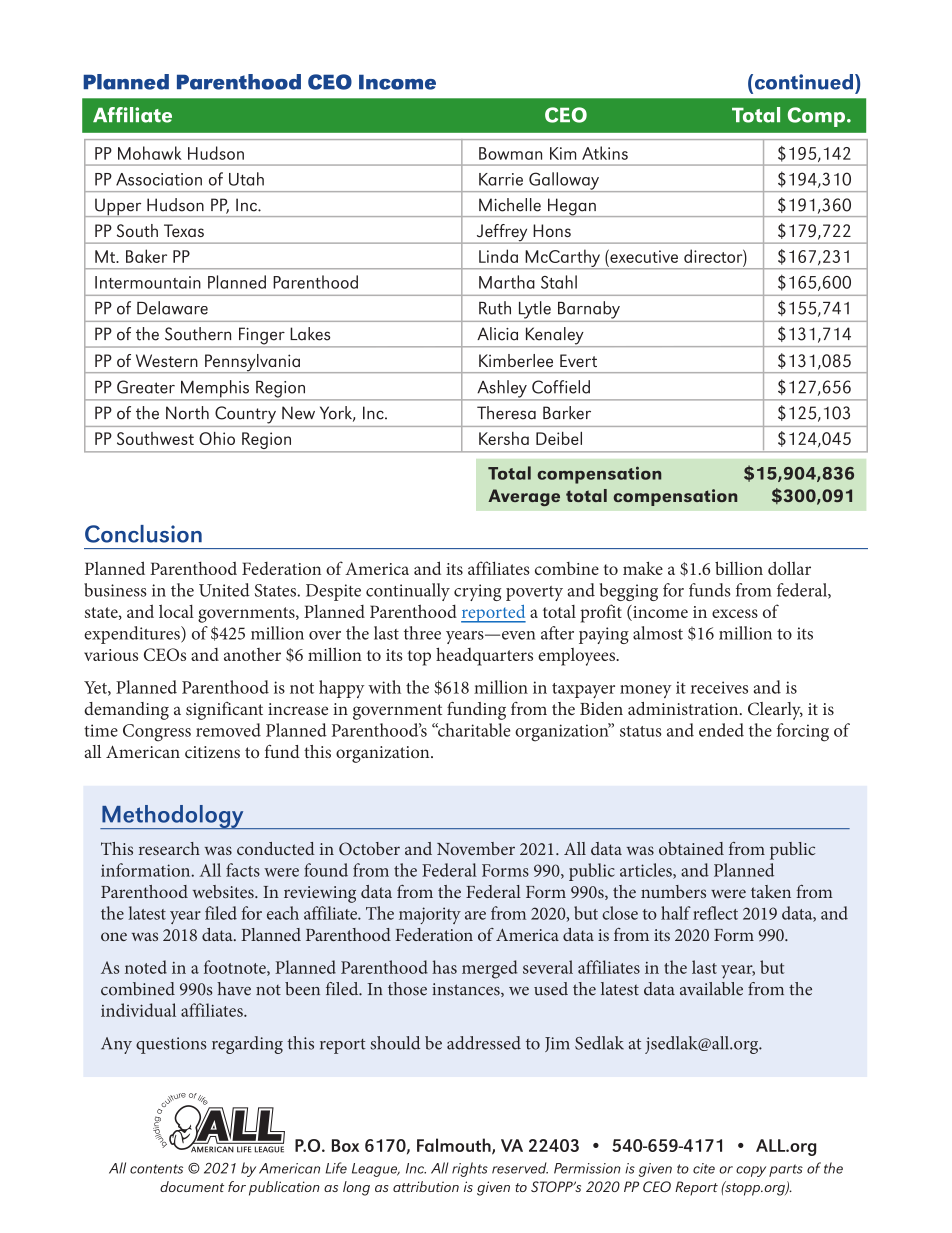 This image has height=1233, width=952. What do you see at coordinates (150, 153) in the image?
I see `Mohawk` at bounding box center [150, 153].
